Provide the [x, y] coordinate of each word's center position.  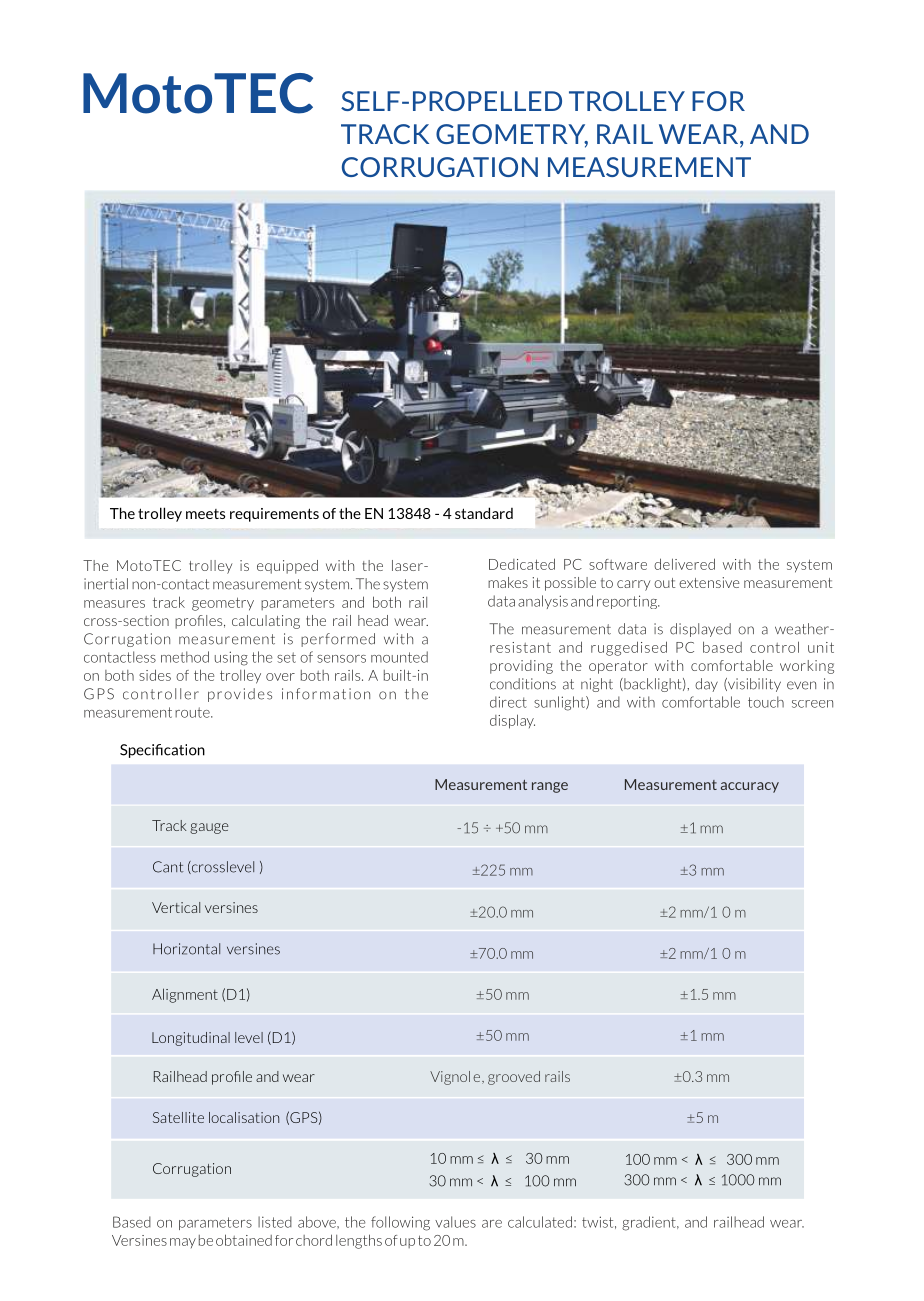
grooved [514, 1078]
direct [508, 702]
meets [205, 514]
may [183, 1243]
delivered [684, 564]
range [550, 787]
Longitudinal [191, 1039]
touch [766, 702]
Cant [168, 867]
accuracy [750, 787]
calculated [540, 1222]
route [193, 712]
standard [484, 513]
